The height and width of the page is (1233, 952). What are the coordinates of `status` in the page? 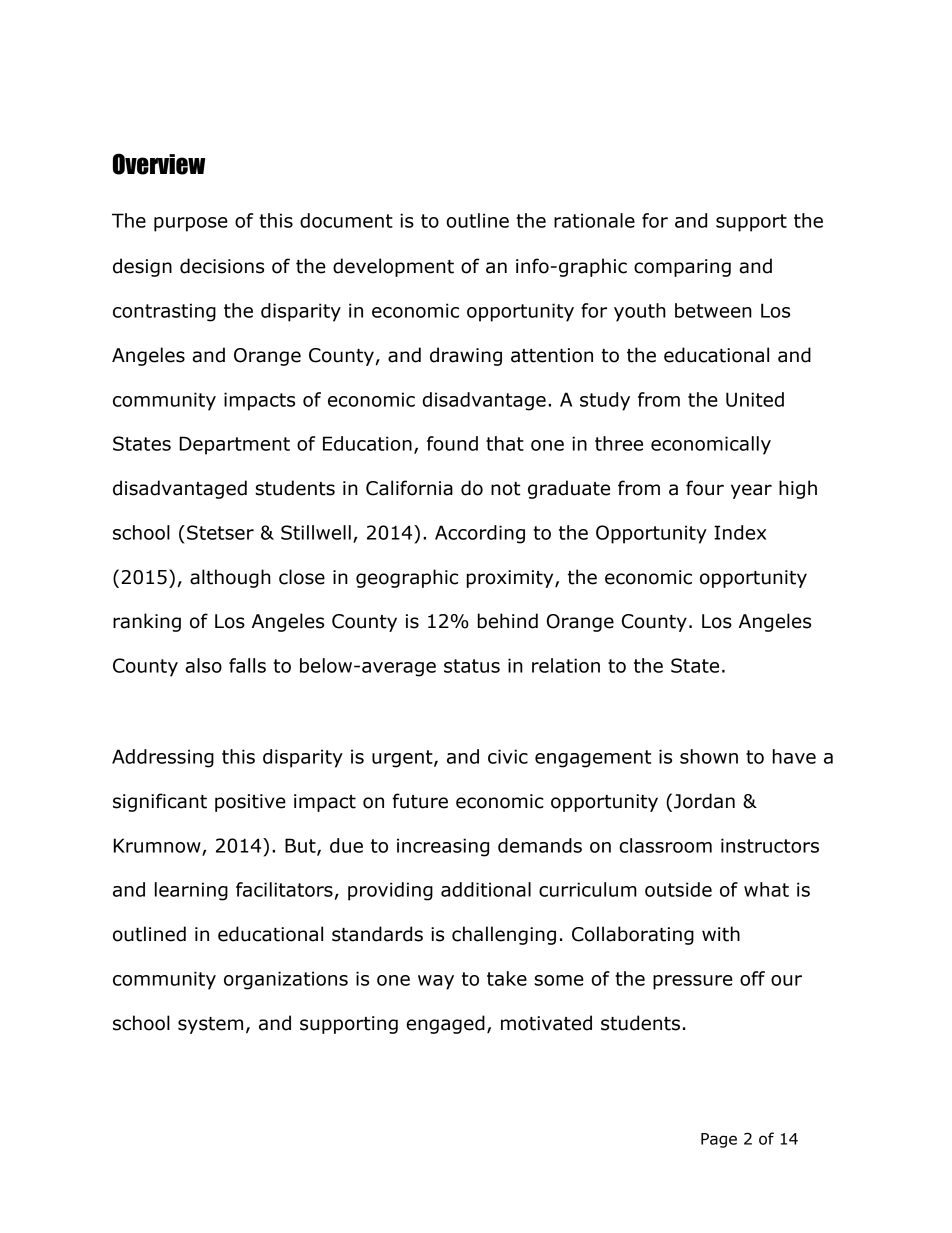 It's located at (472, 666).
